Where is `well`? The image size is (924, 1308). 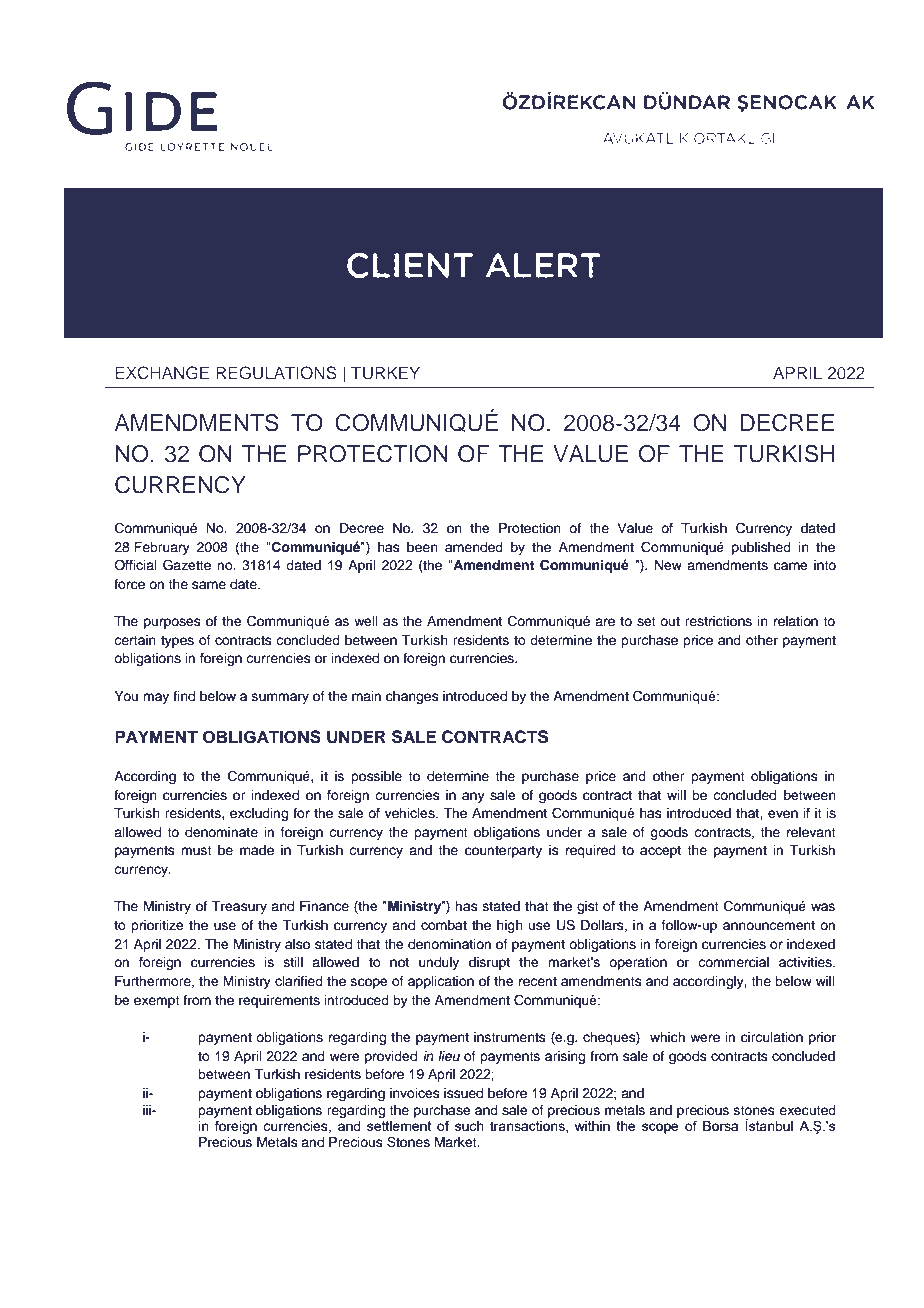 well is located at coordinates (366, 621).
